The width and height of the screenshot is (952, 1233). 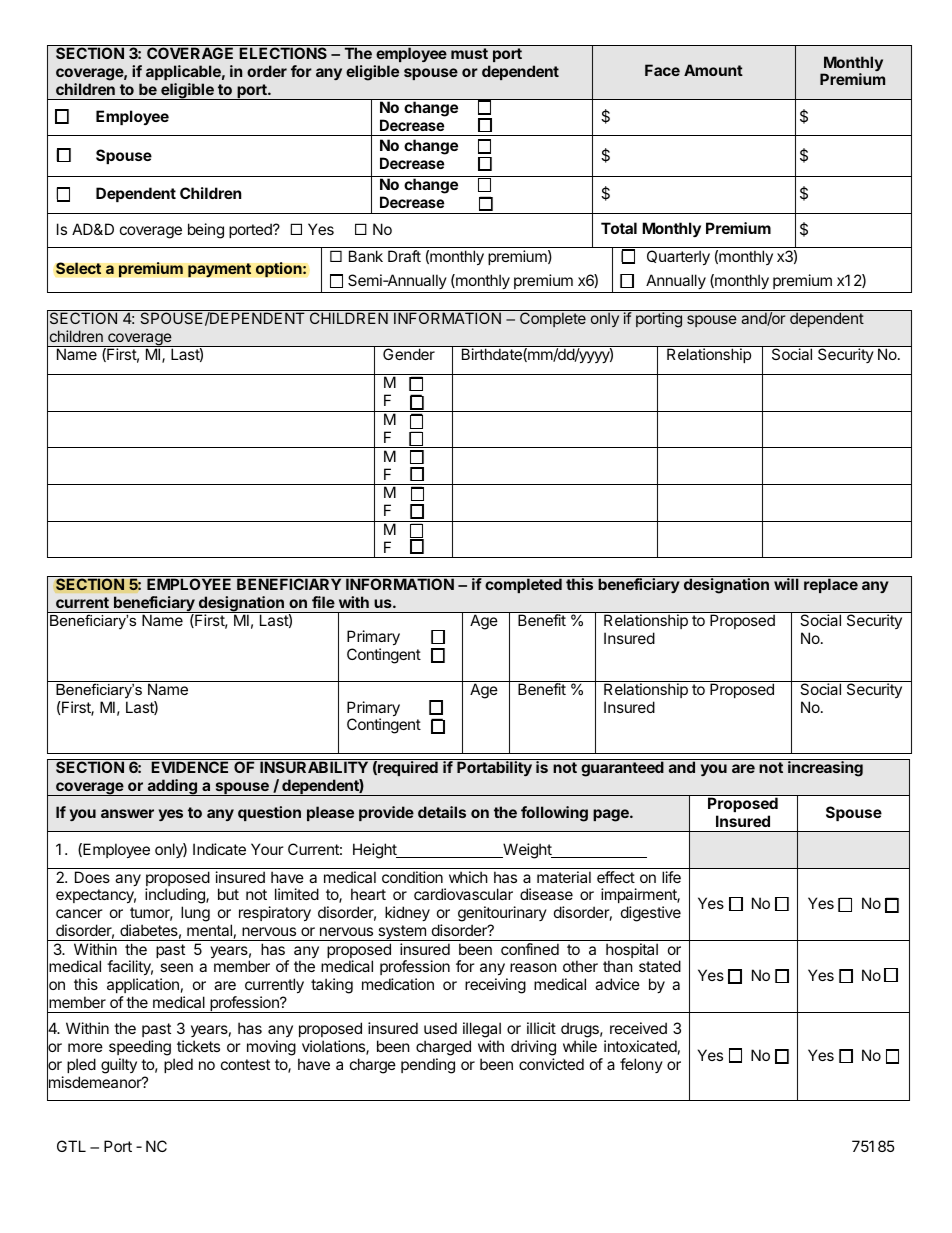 I want to click on guilty, so click(x=119, y=1066).
